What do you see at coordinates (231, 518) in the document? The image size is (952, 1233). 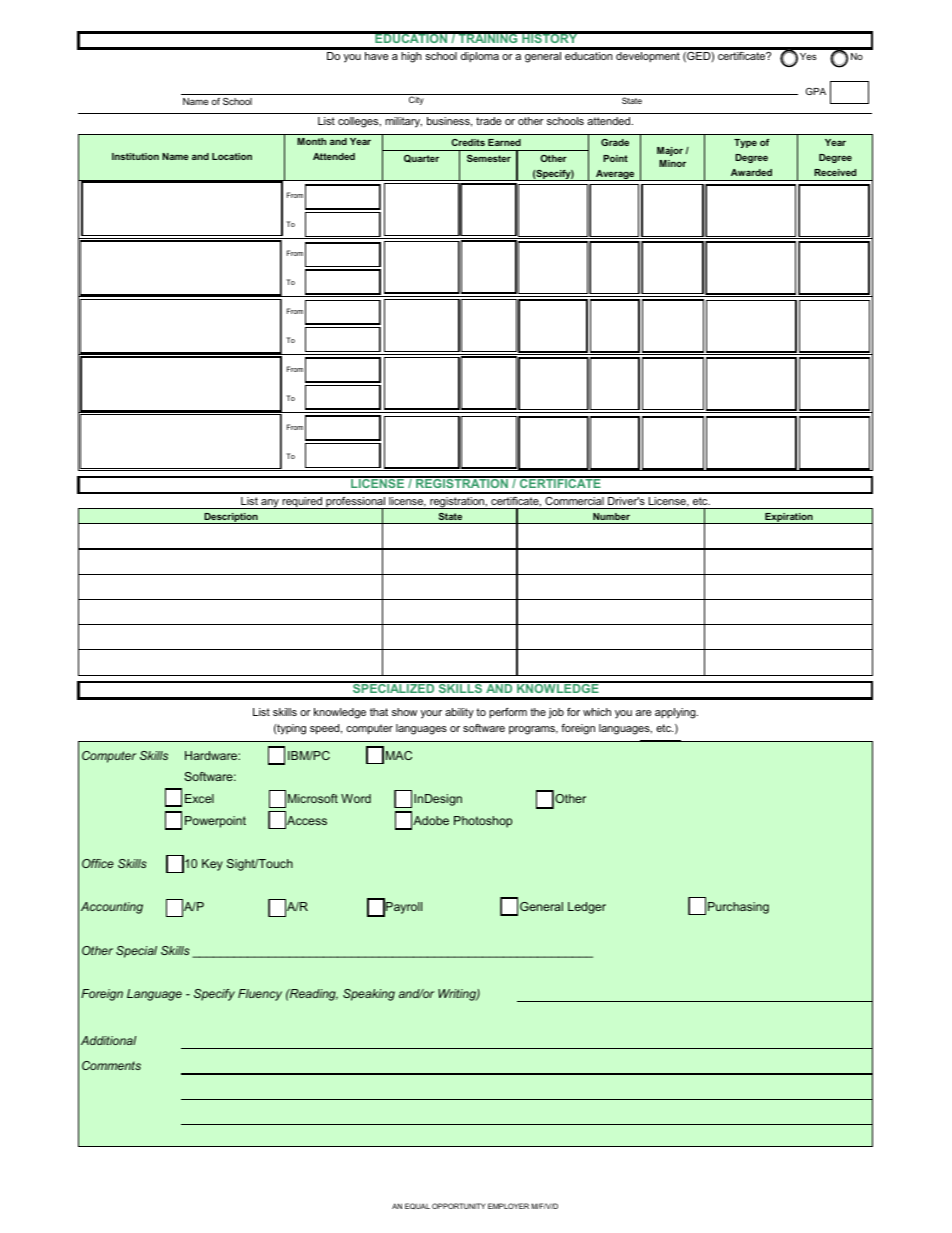 I see `Description` at bounding box center [231, 518].
